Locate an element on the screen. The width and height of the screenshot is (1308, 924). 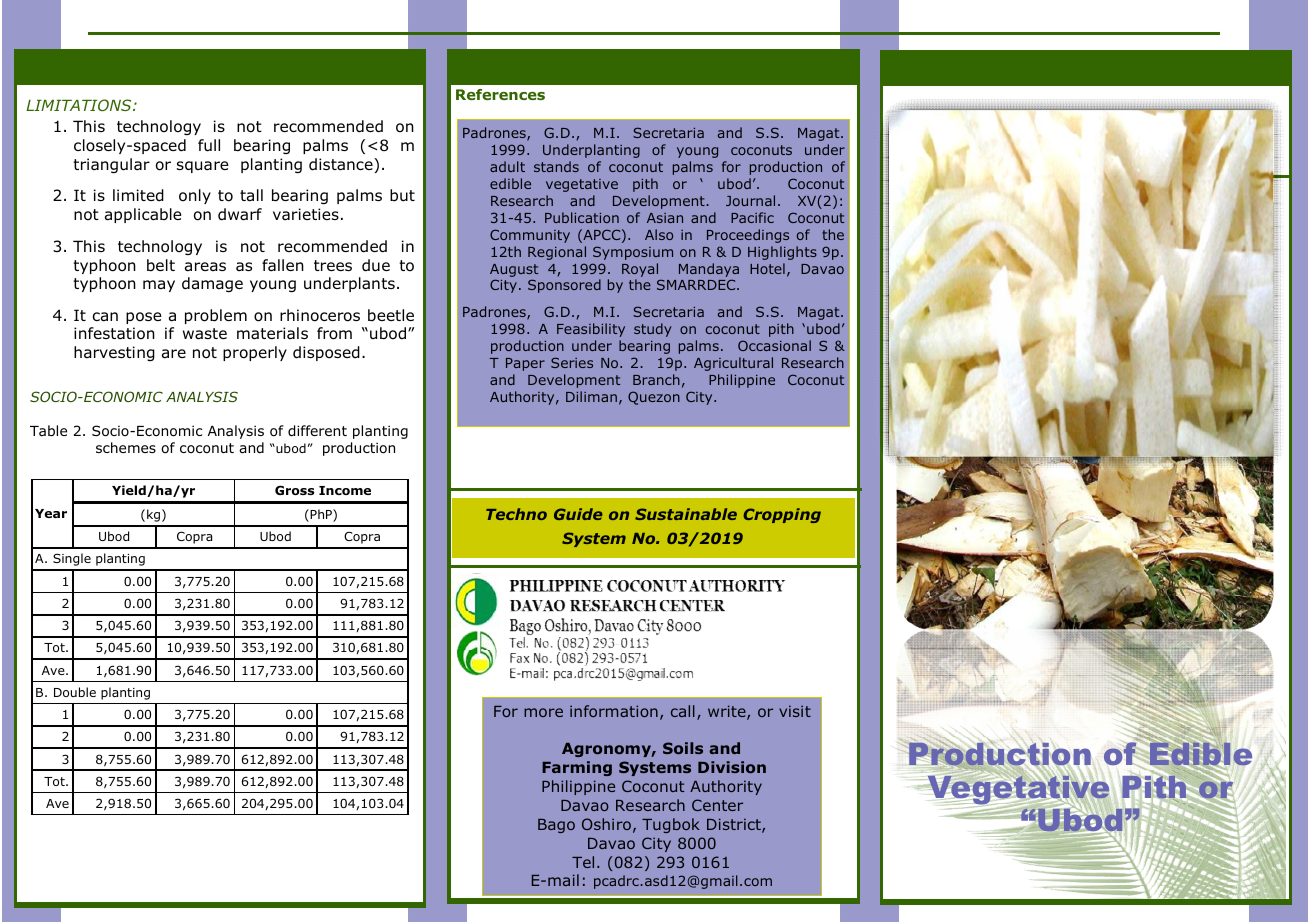
Sustainable is located at coordinates (686, 514).
